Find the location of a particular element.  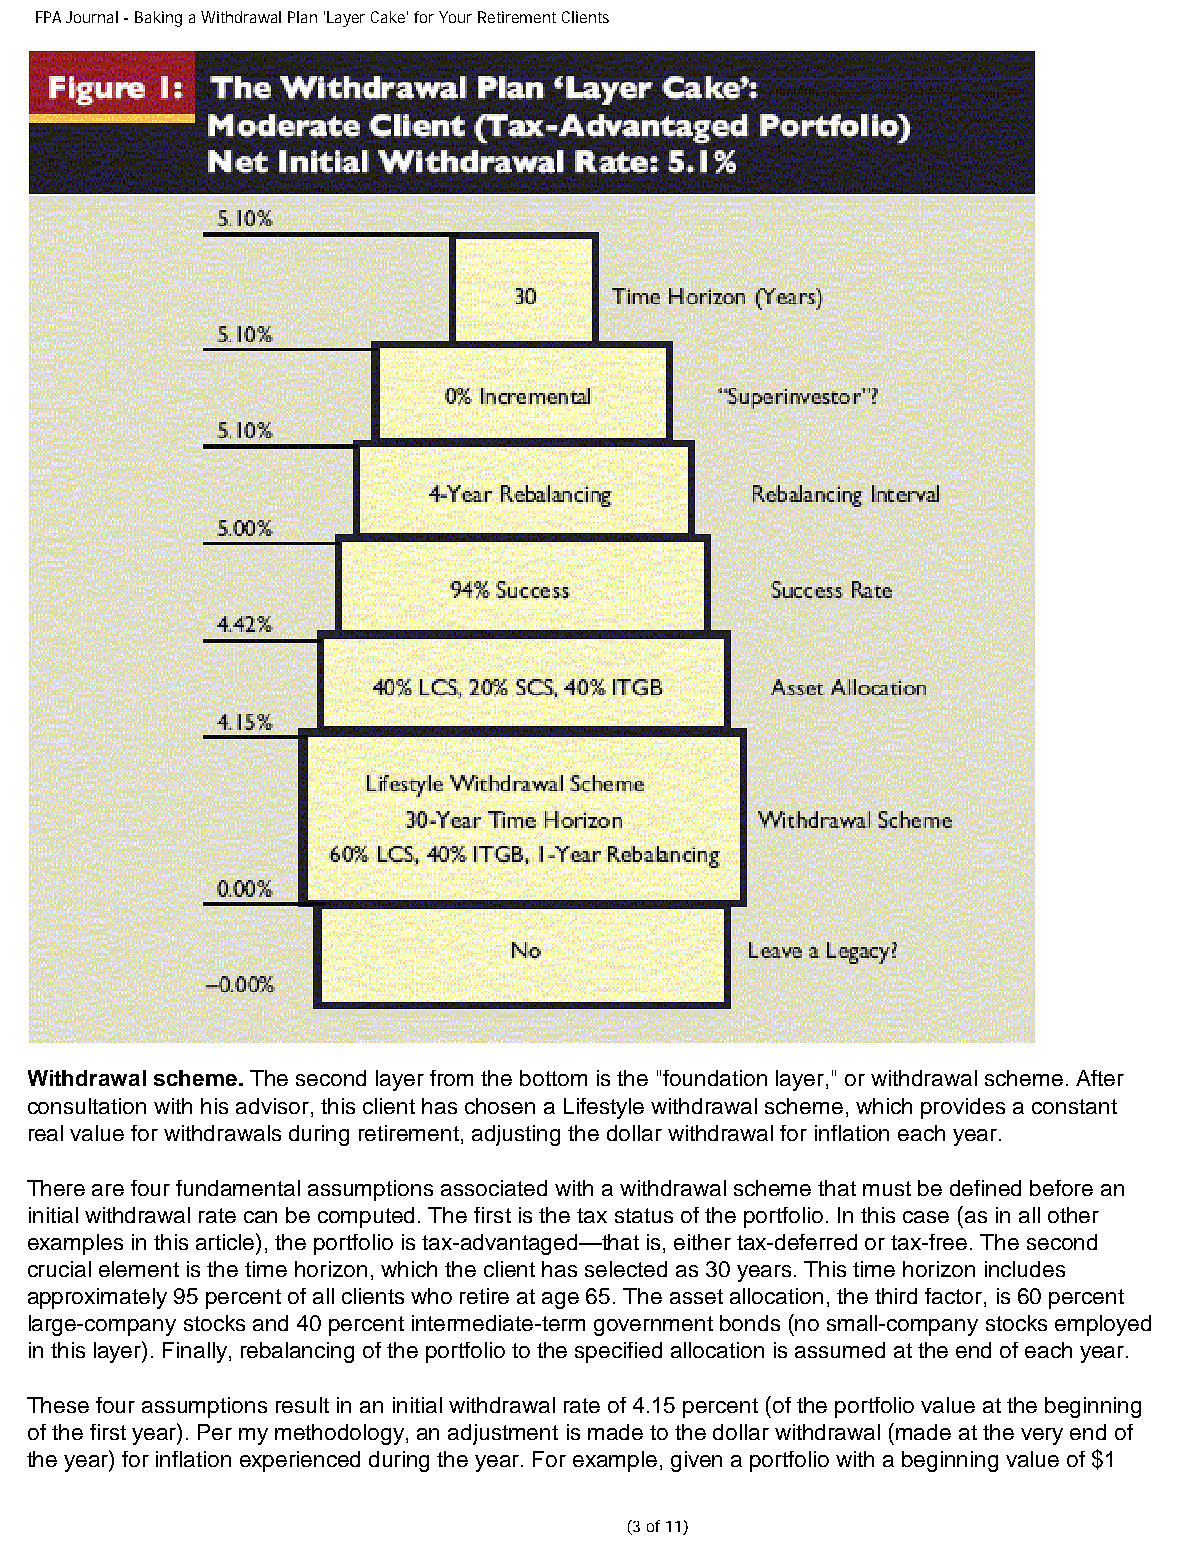

Finally is located at coordinates (195, 1352).
